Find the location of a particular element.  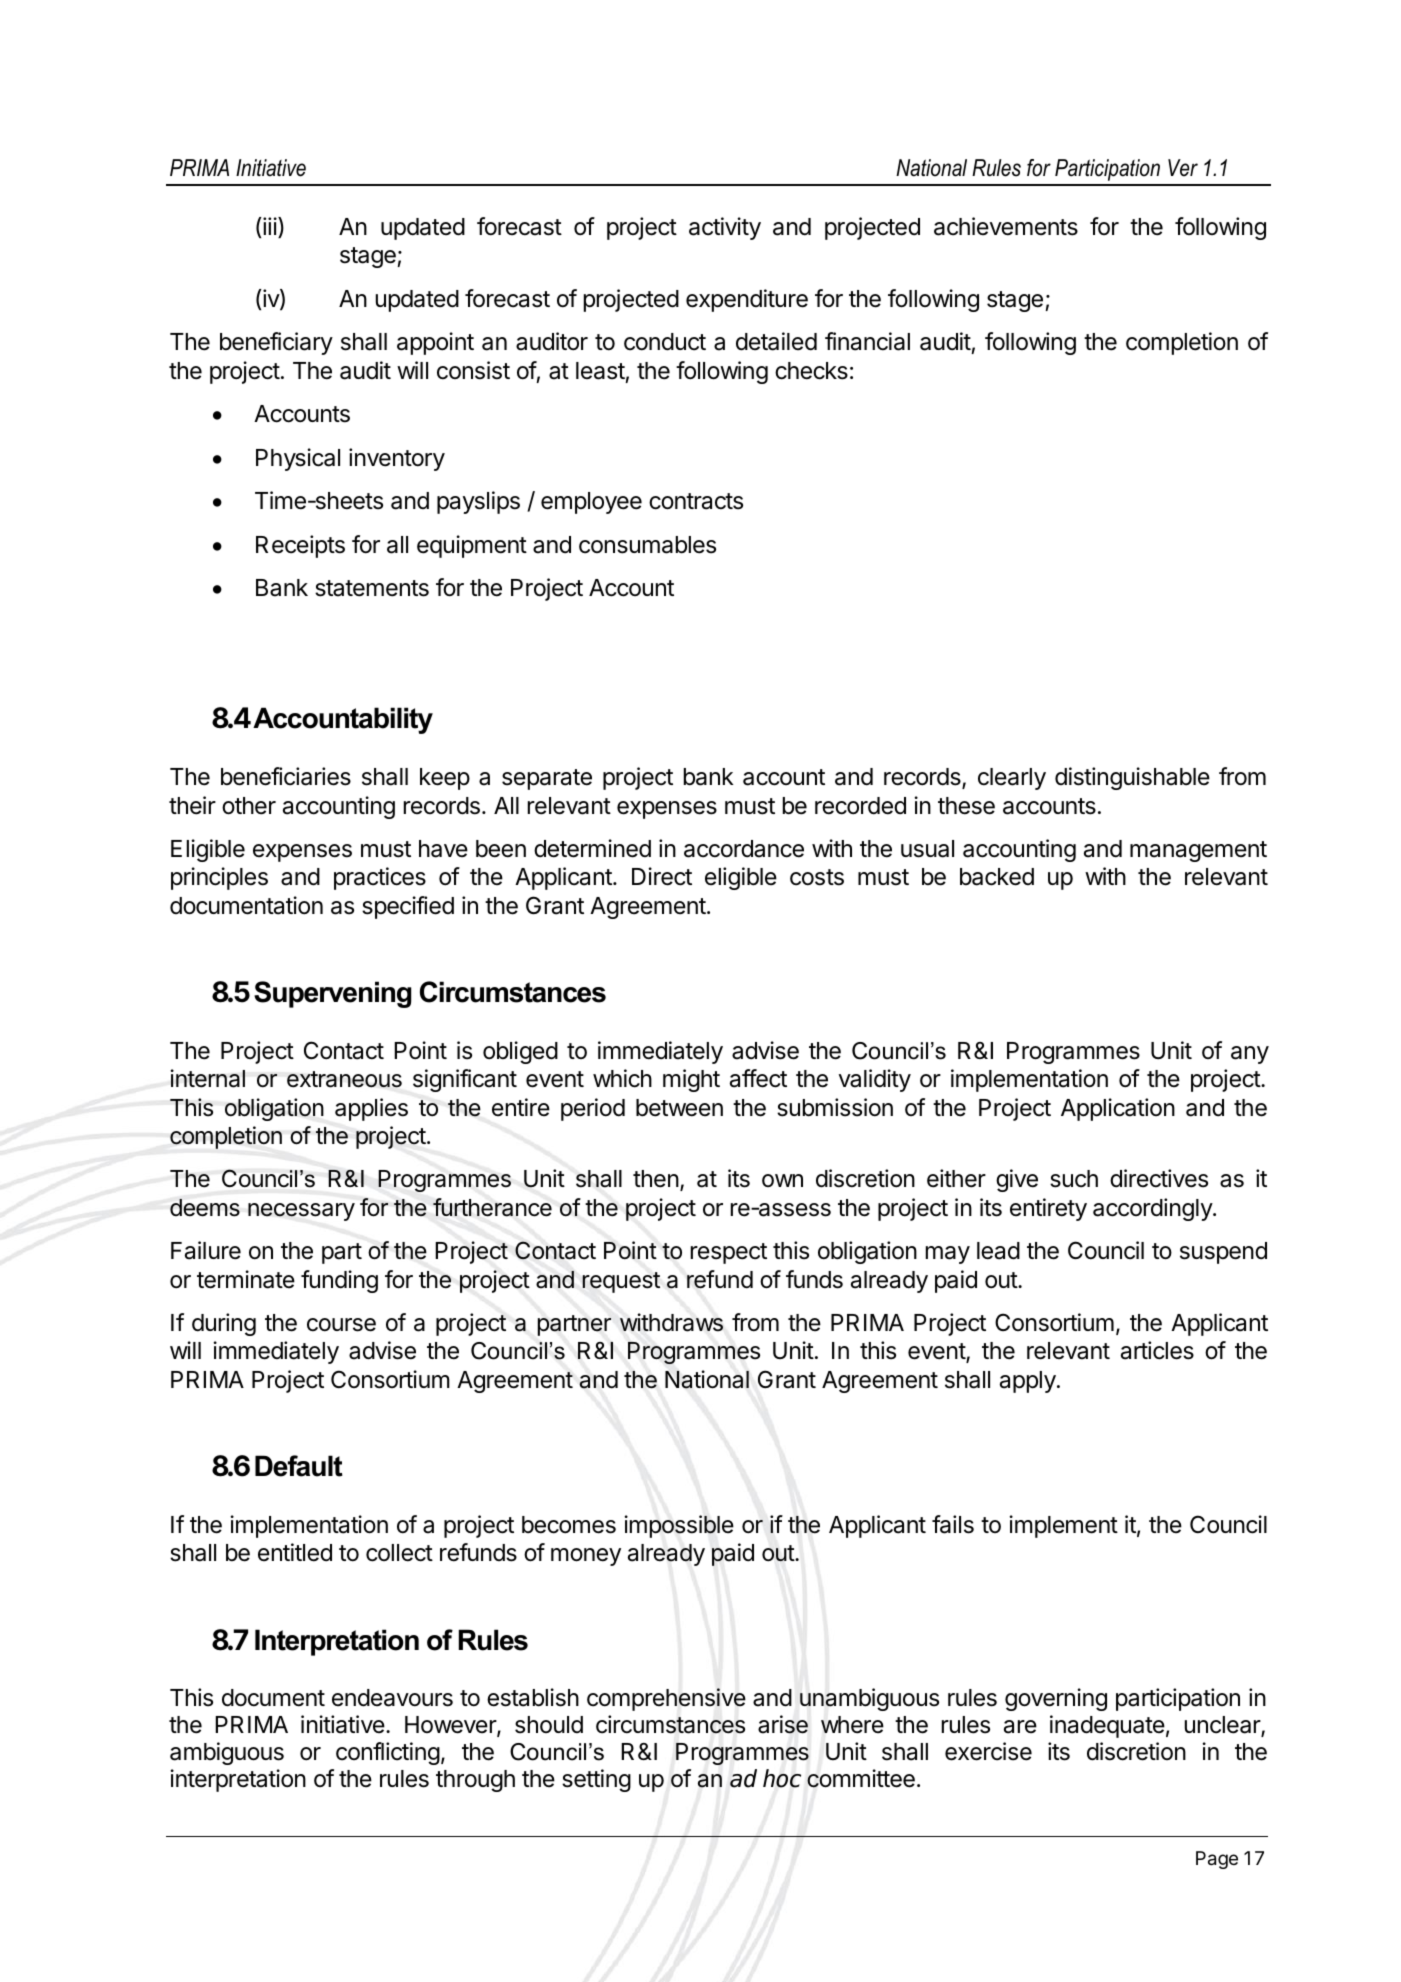

distinguishable is located at coordinates (1132, 778).
